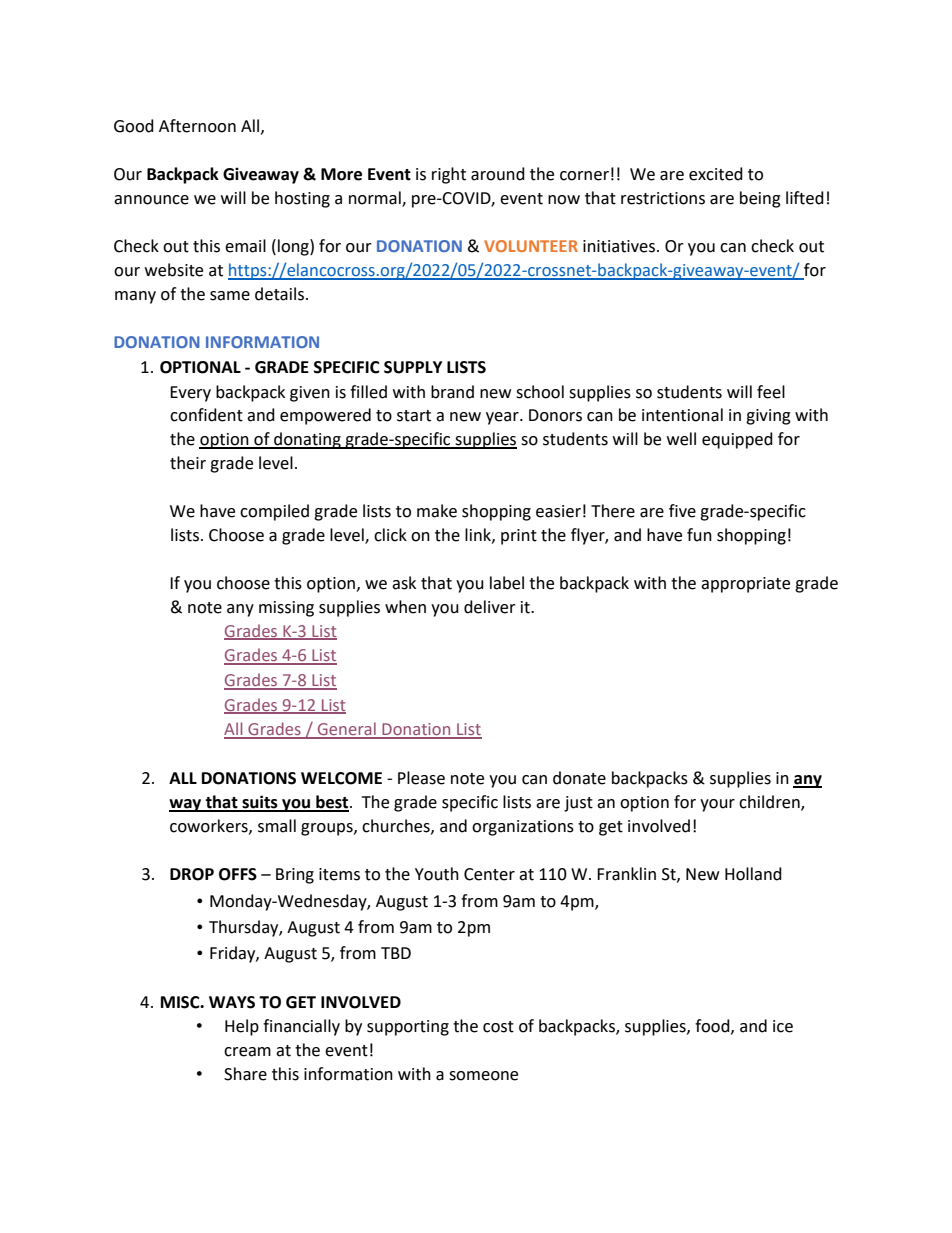 This image has height=1233, width=952. Describe the element at coordinates (190, 394) in the image. I see `Every` at that location.
